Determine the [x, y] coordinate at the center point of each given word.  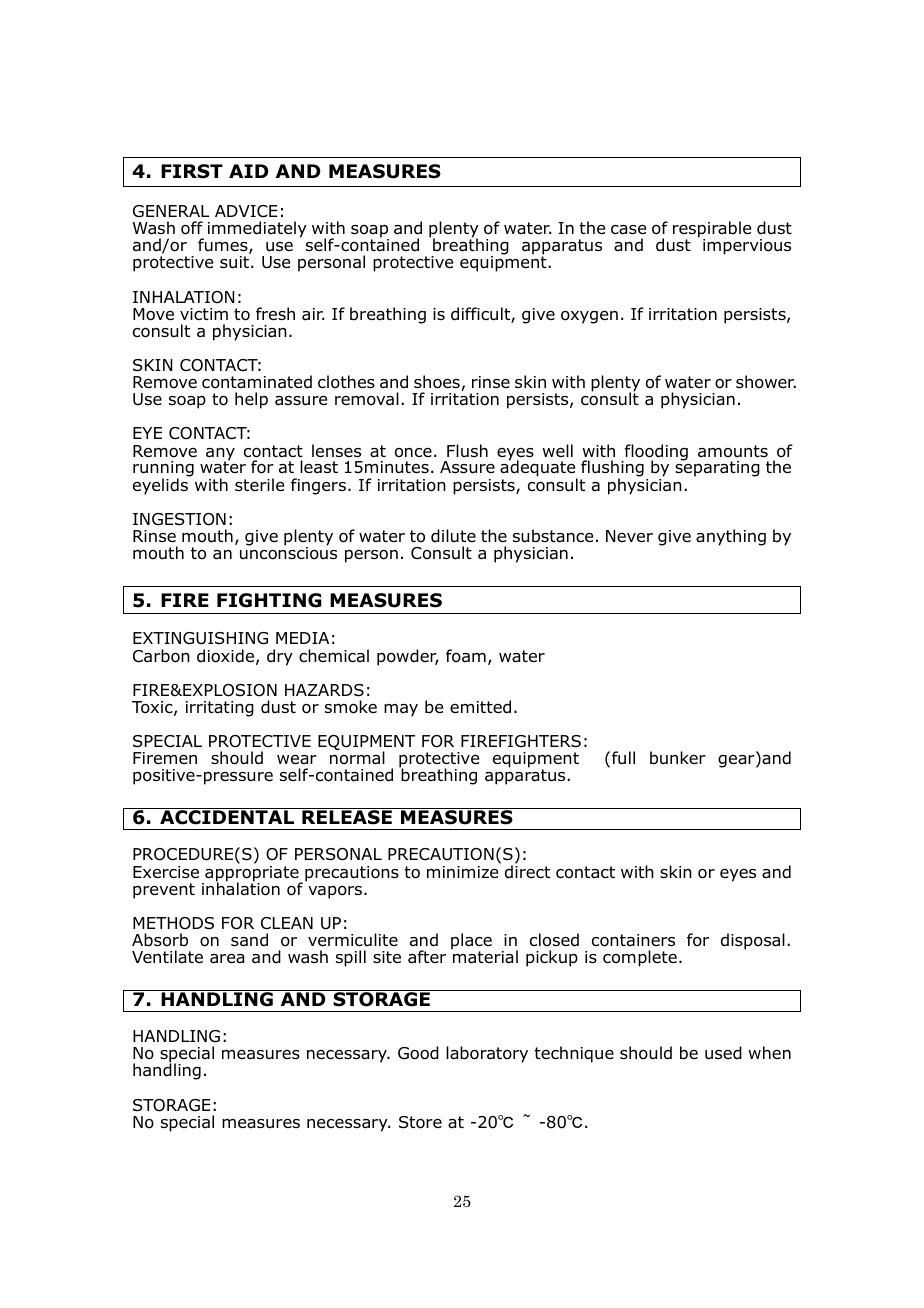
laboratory [487, 1054]
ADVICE [246, 211]
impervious [747, 247]
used [723, 1053]
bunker [678, 758]
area [227, 959]
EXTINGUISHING [200, 638]
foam [466, 656]
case [628, 230]
